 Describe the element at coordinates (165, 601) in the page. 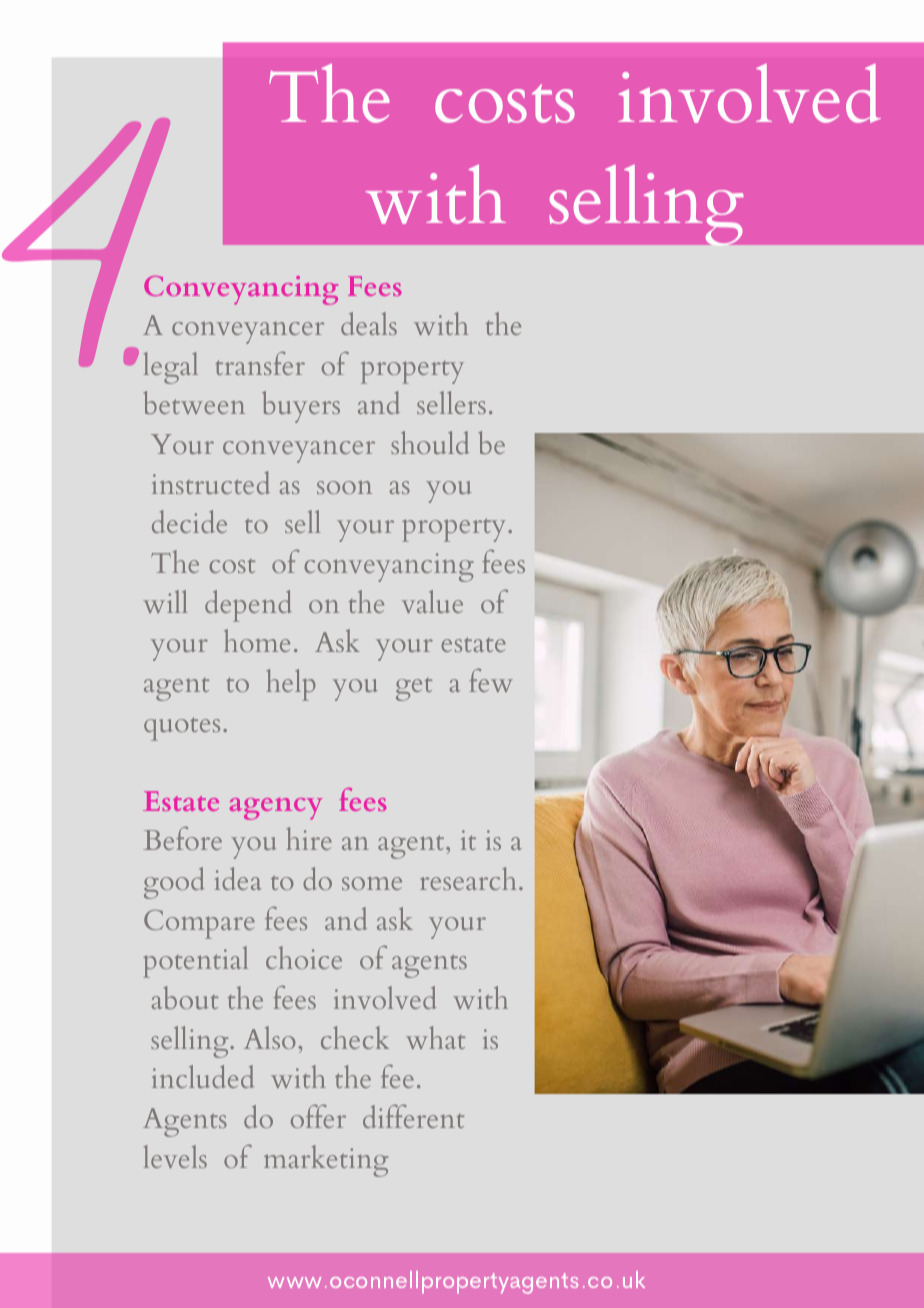

I see `will` at that location.
